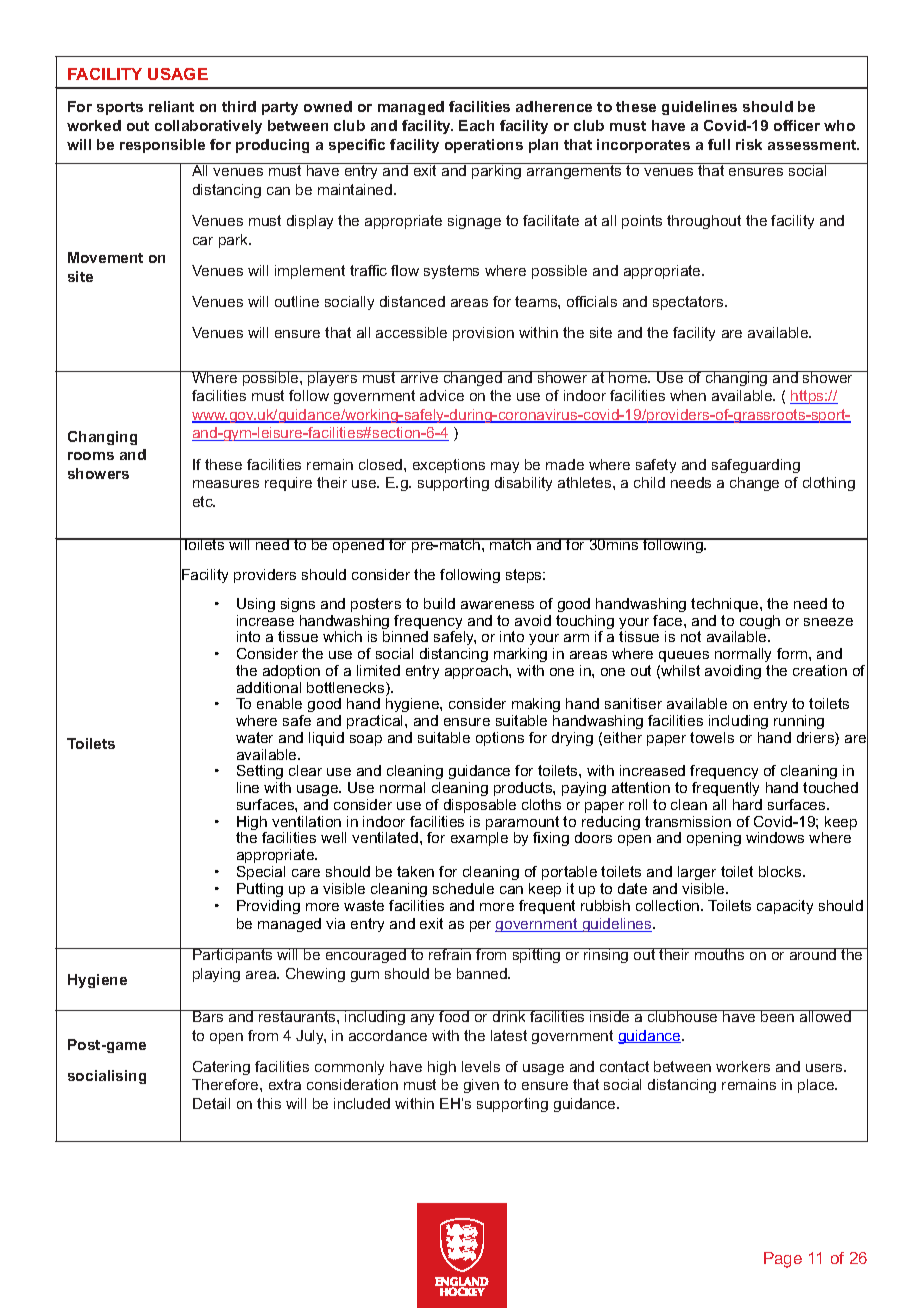 Image resolution: width=924 pixels, height=1308 pixels. I want to click on refrain, so click(450, 954).
